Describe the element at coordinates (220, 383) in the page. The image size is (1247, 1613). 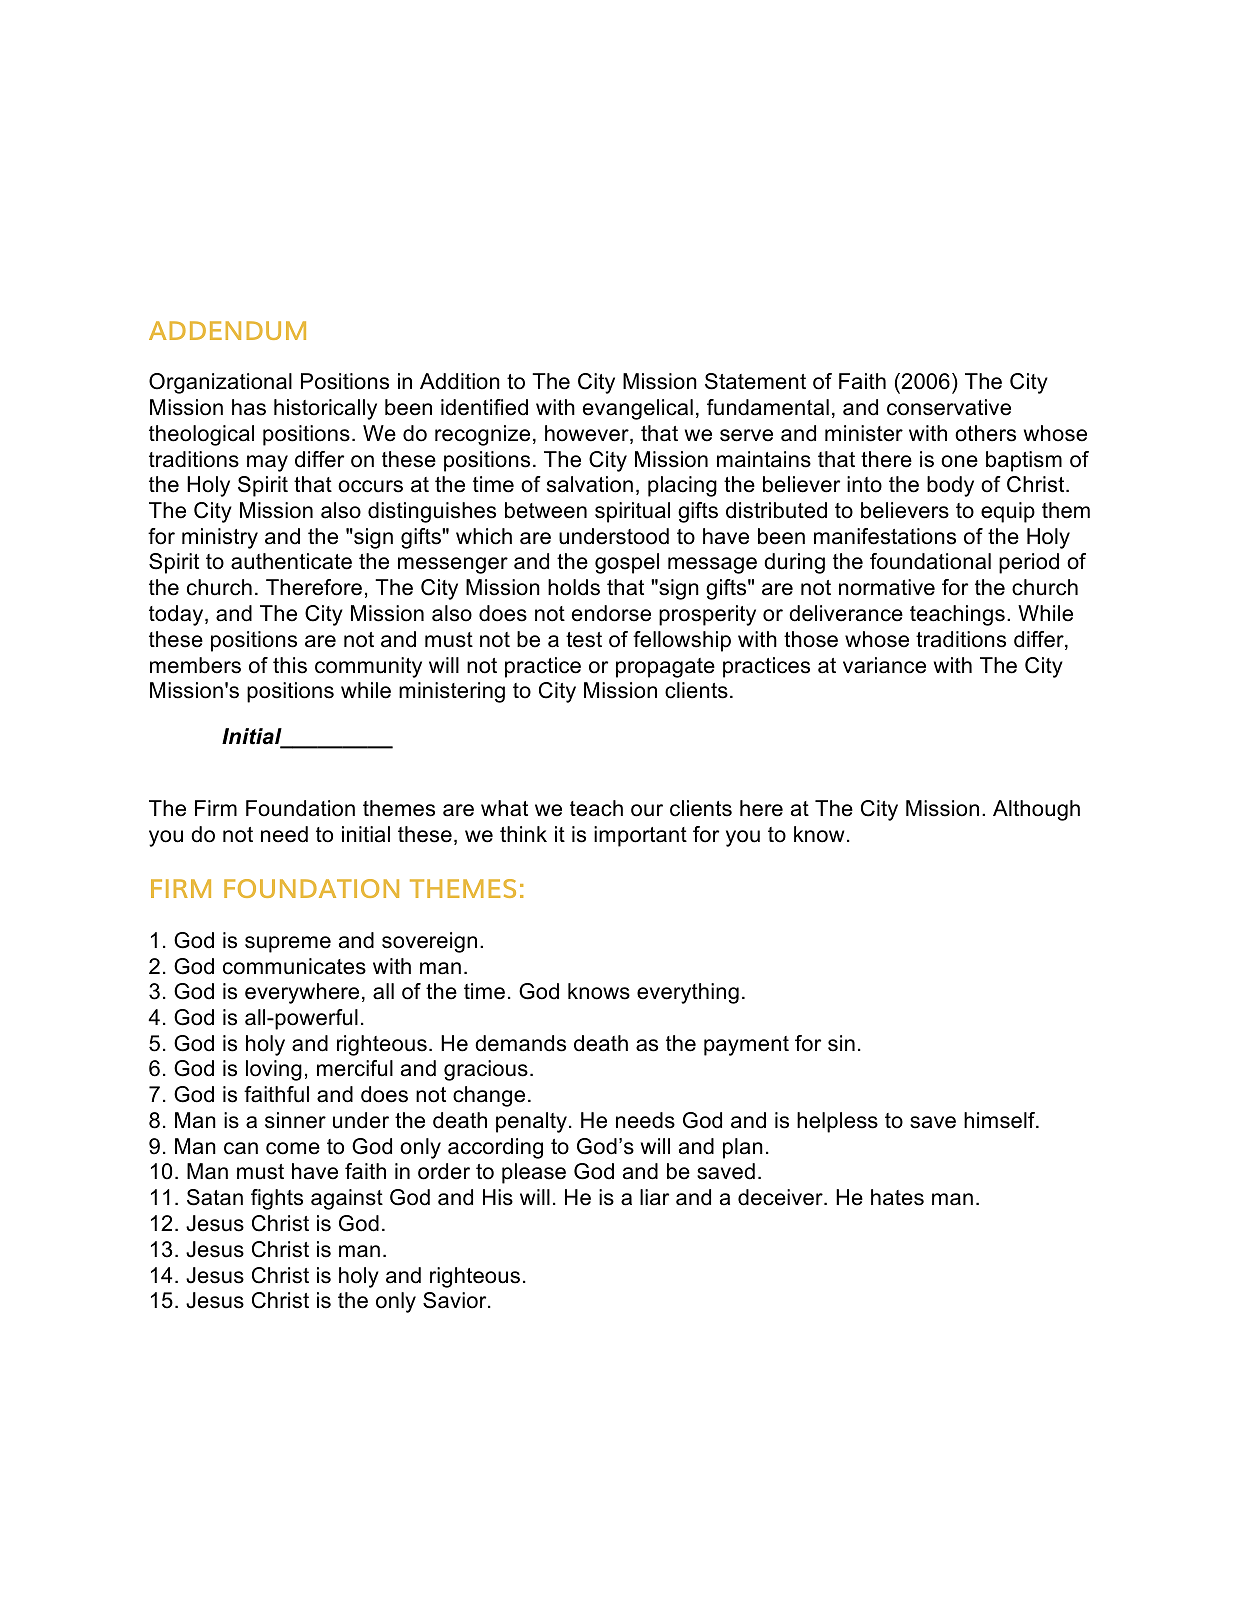
I see `Organizational` at that location.
